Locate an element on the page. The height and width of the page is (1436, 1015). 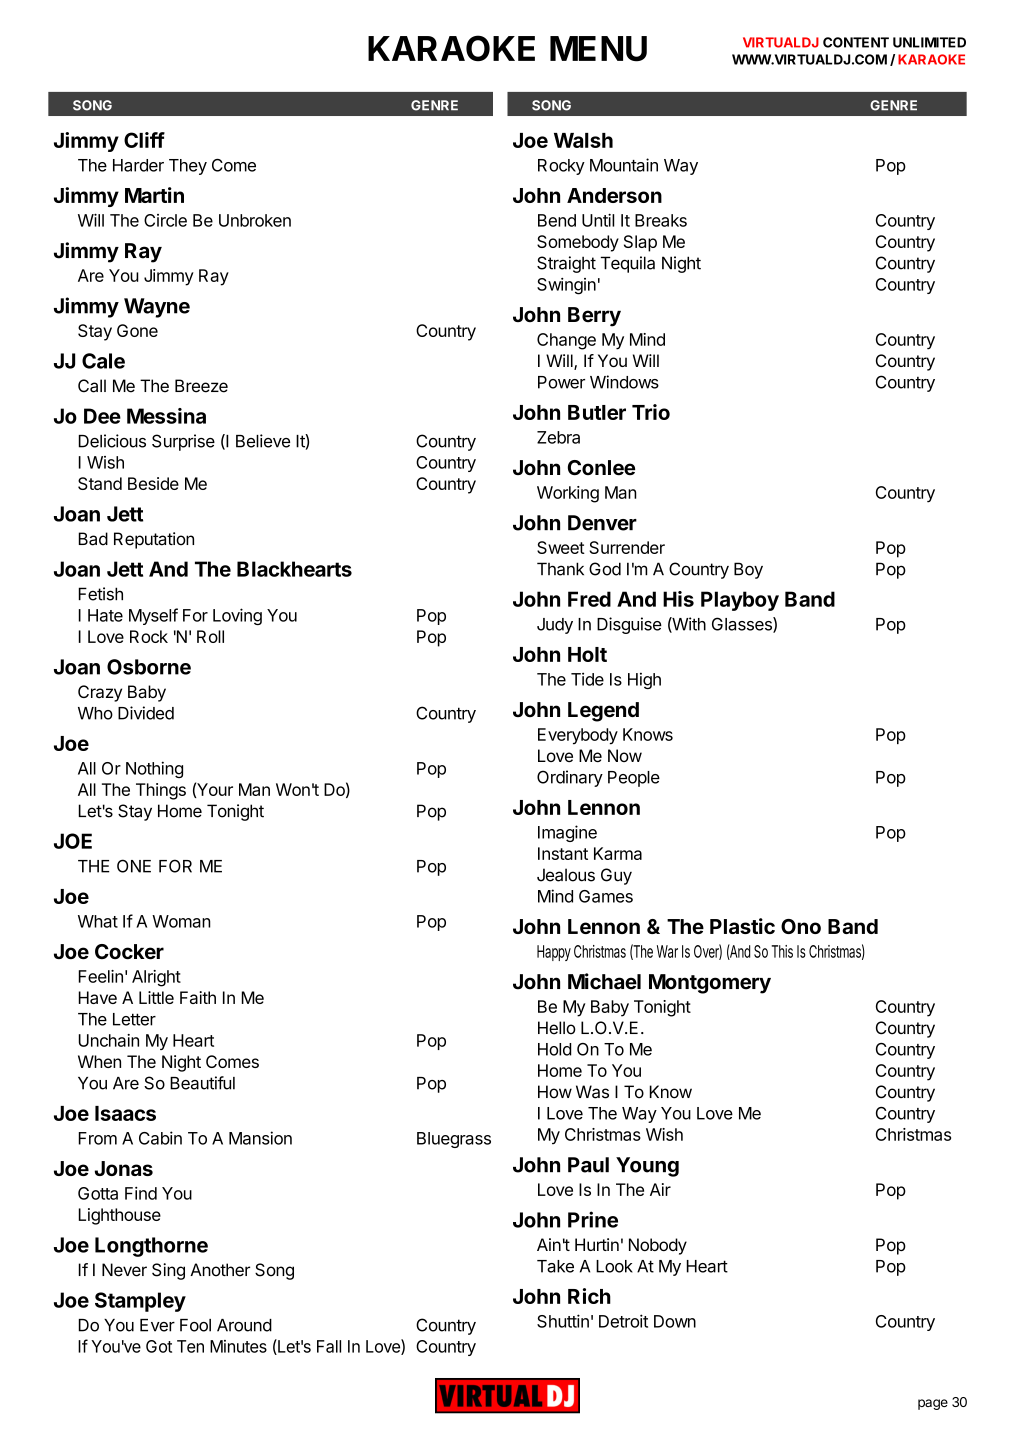
Divided is located at coordinates (146, 713).
